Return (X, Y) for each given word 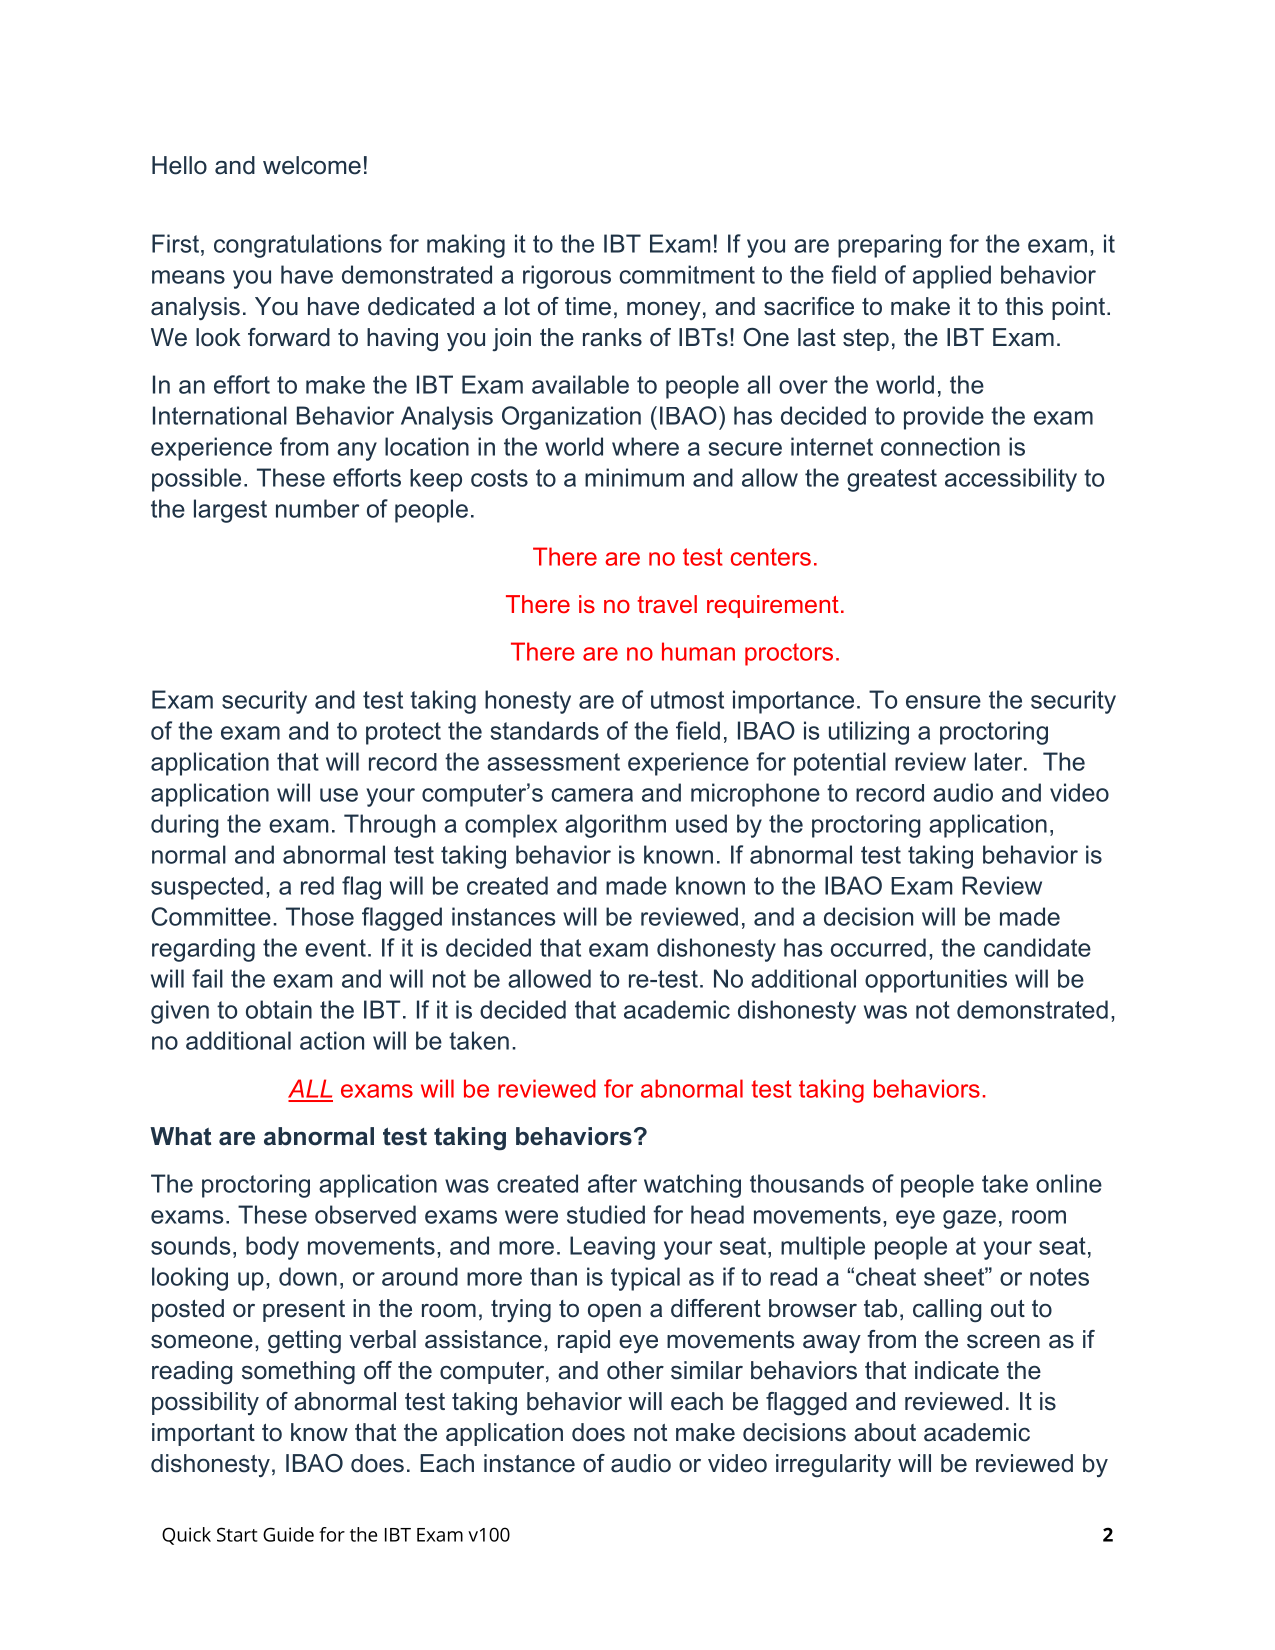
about (885, 1432)
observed (365, 1214)
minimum (634, 477)
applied (952, 277)
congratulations (298, 246)
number (317, 508)
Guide (288, 1534)
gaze (969, 1219)
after (612, 1183)
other (635, 1370)
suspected (207, 888)
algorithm (615, 826)
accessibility (1011, 480)
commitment (687, 274)
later (1000, 761)
